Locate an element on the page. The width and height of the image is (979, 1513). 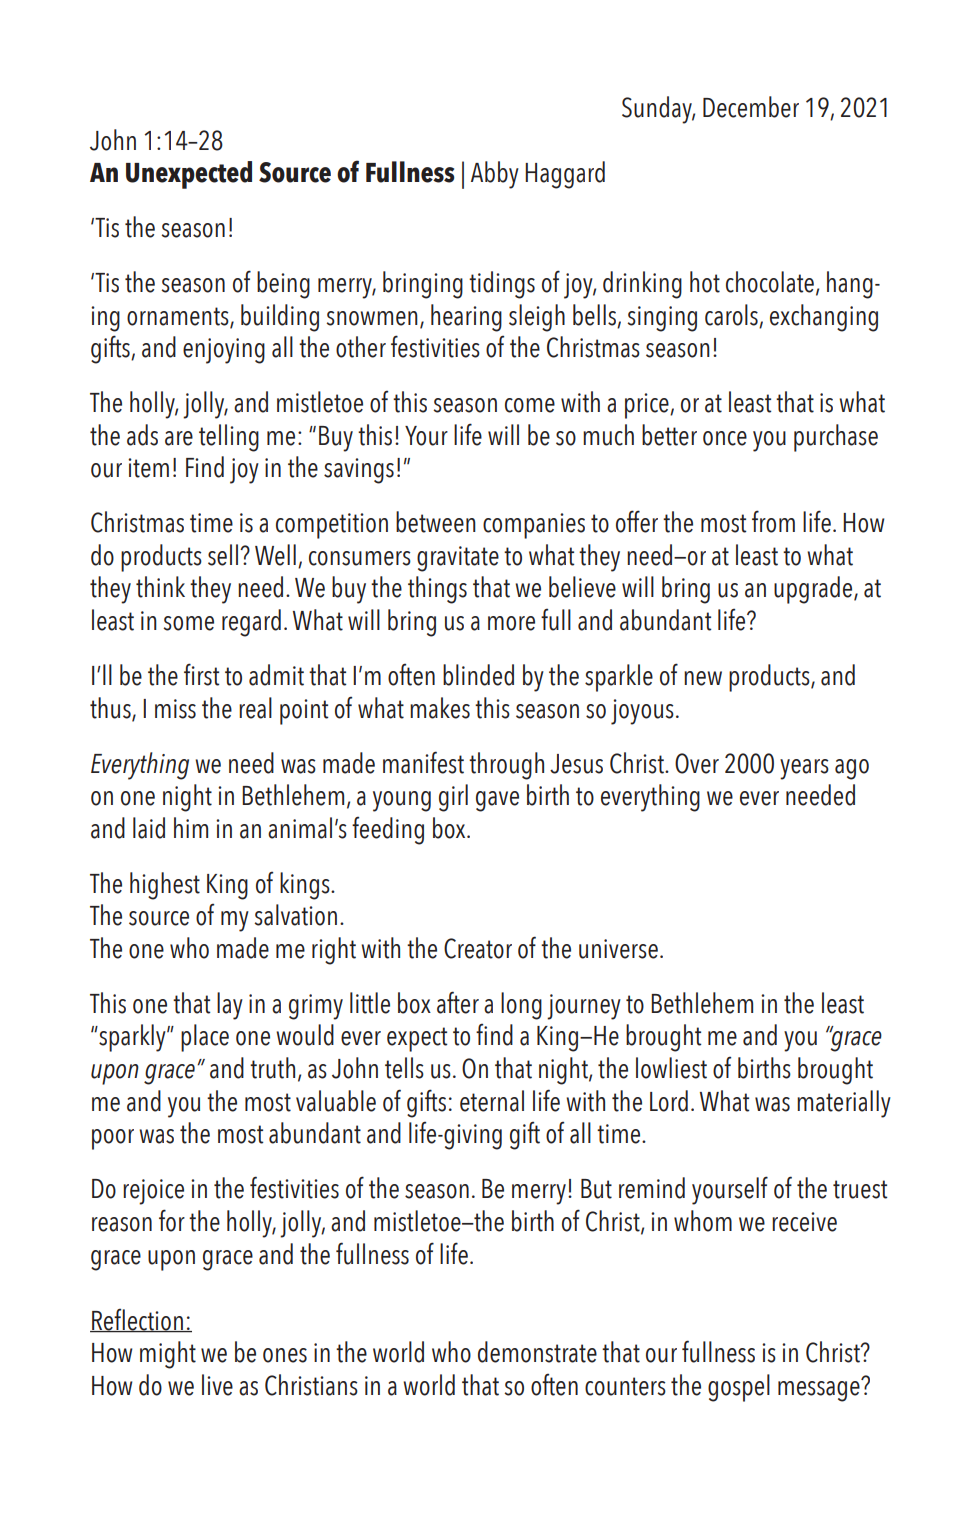
demonstrate is located at coordinates (537, 1352).
